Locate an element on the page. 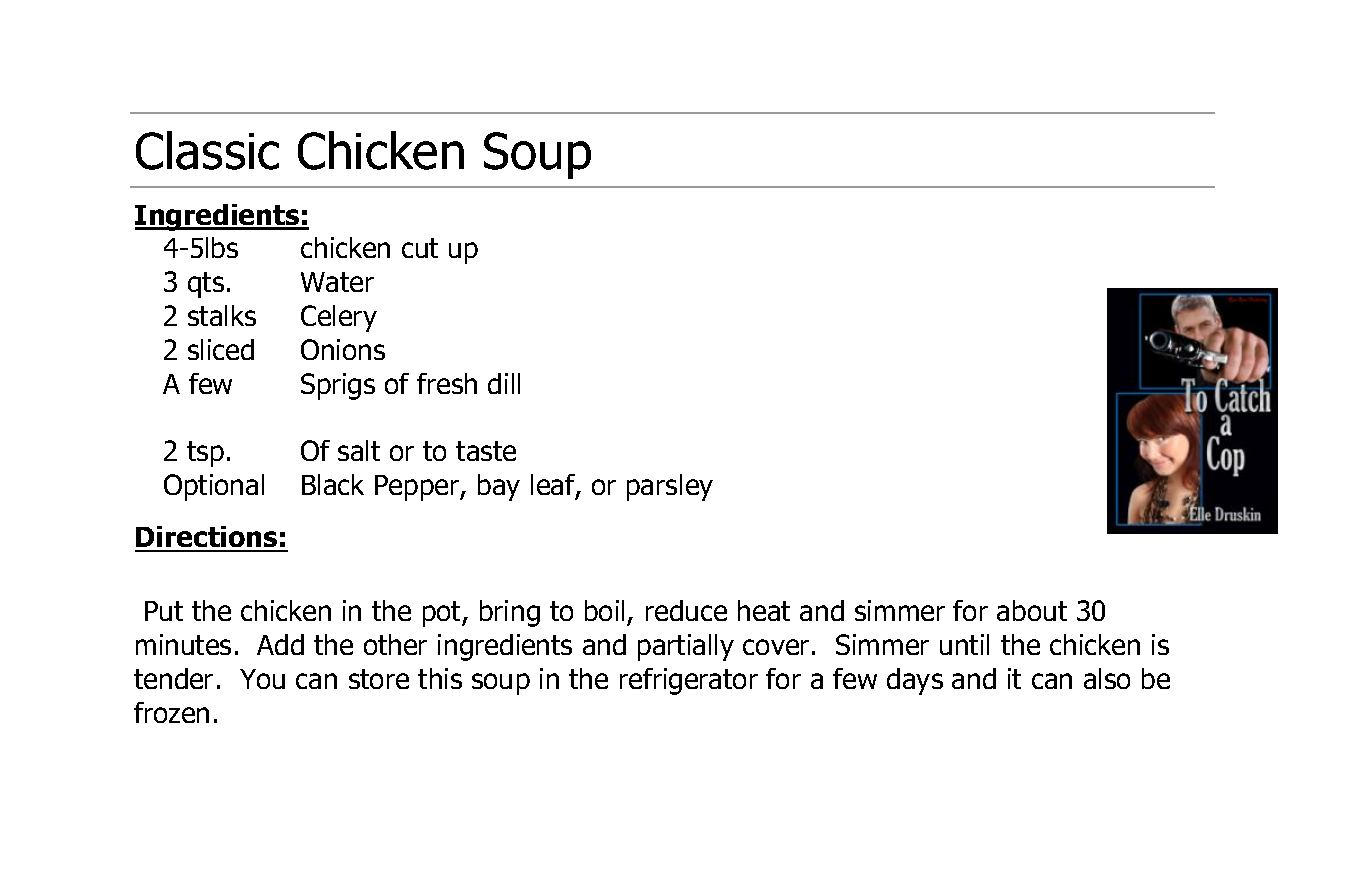 Image resolution: width=1345 pixels, height=896 pixels. salt is located at coordinates (359, 450).
